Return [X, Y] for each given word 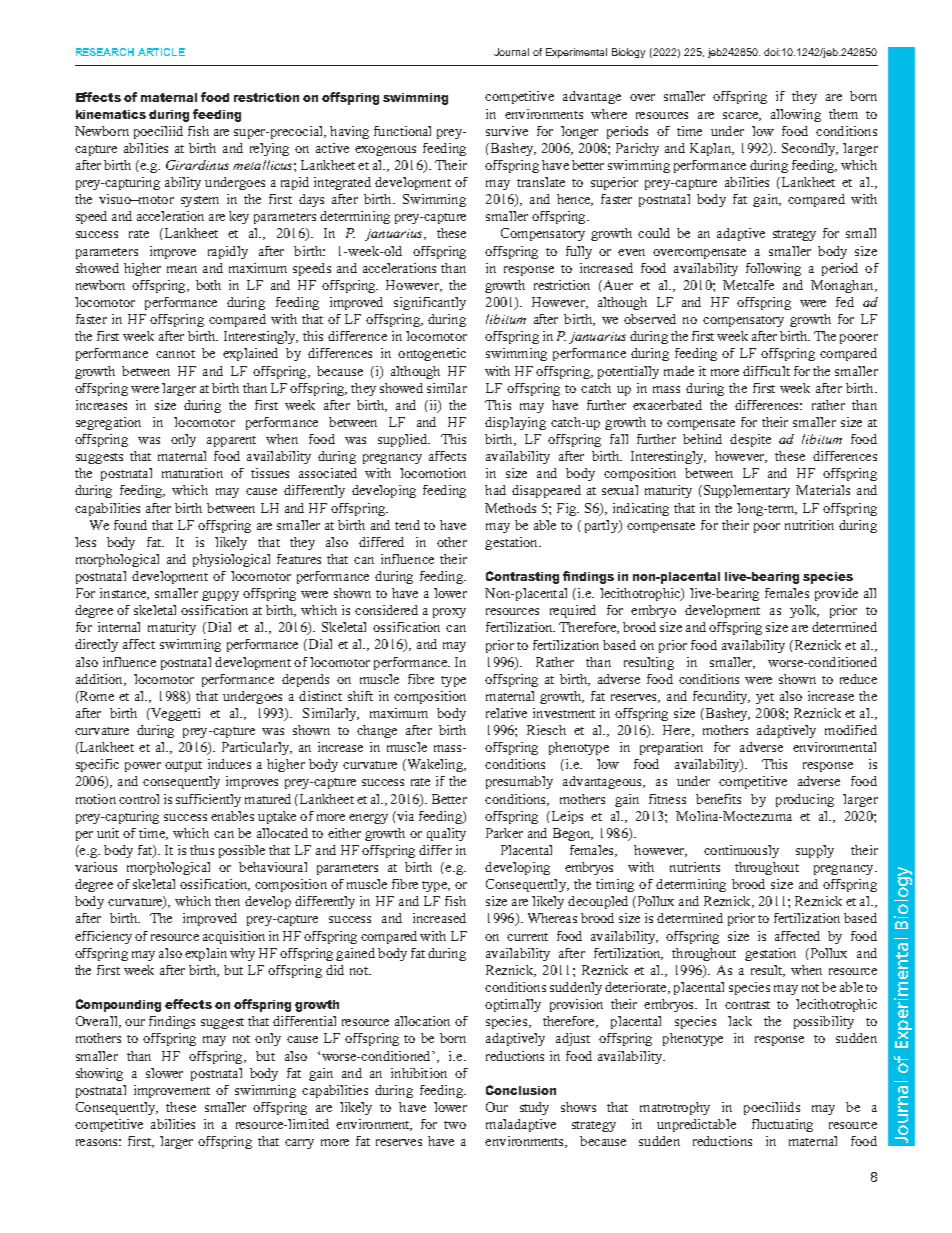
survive [507, 131]
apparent [231, 441]
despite [750, 440]
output [183, 766]
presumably [519, 782]
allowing [796, 115]
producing [805, 800]
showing [99, 1074]
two [455, 1125]
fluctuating [782, 1125]
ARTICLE [161, 52]
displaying [515, 423]
